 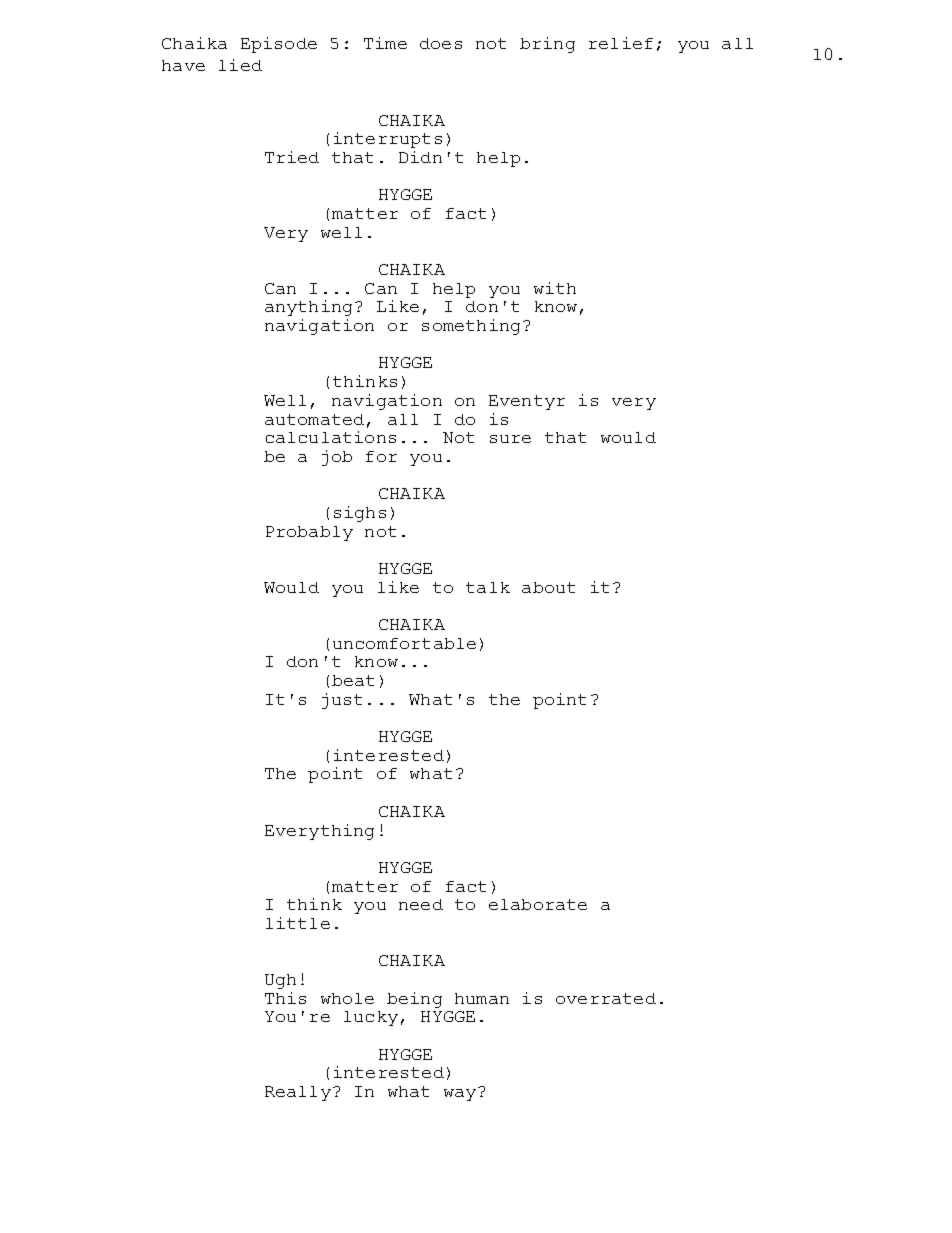 I want to click on lied, so click(x=240, y=65).
